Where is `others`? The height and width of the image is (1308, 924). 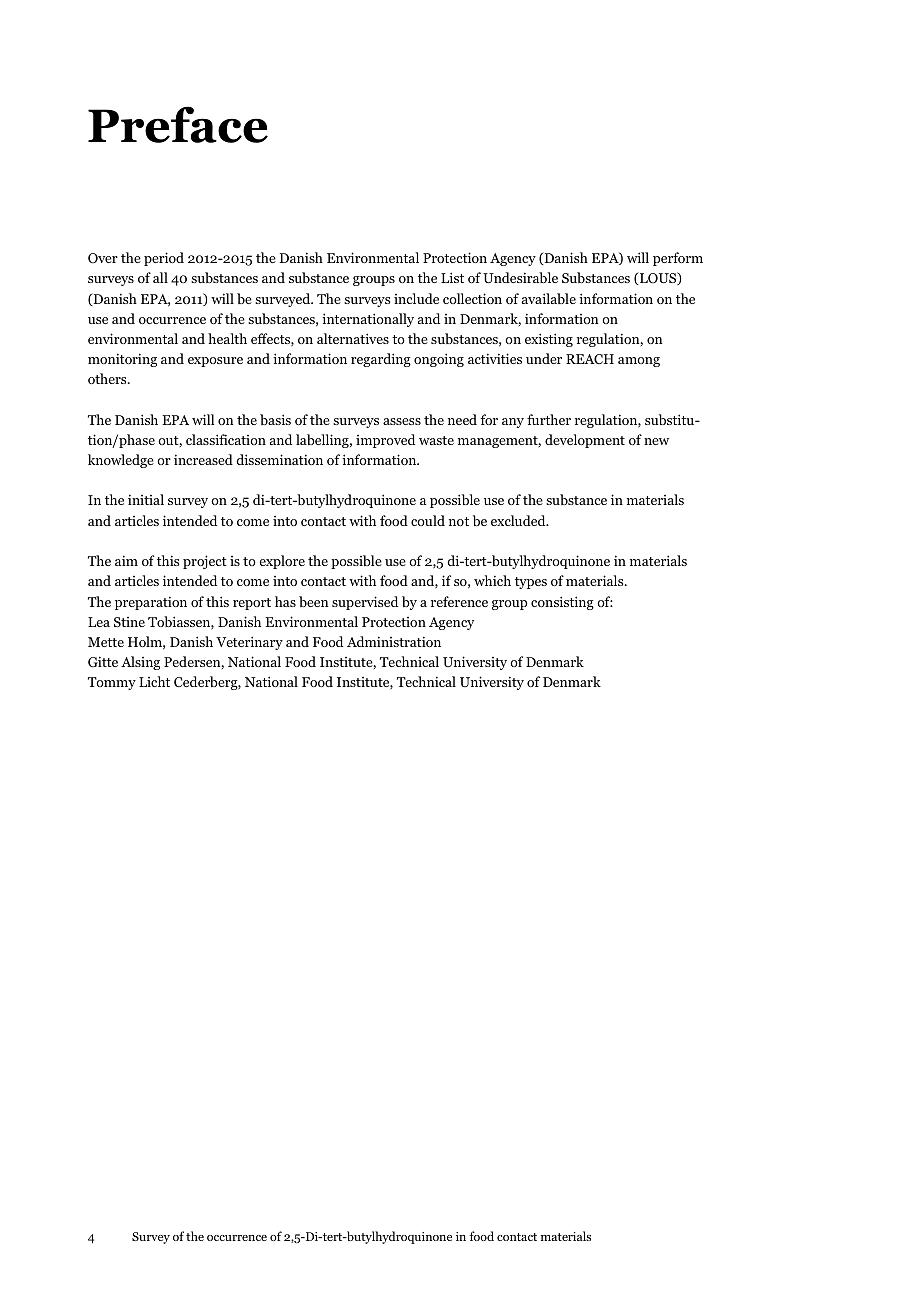 others is located at coordinates (108, 378).
